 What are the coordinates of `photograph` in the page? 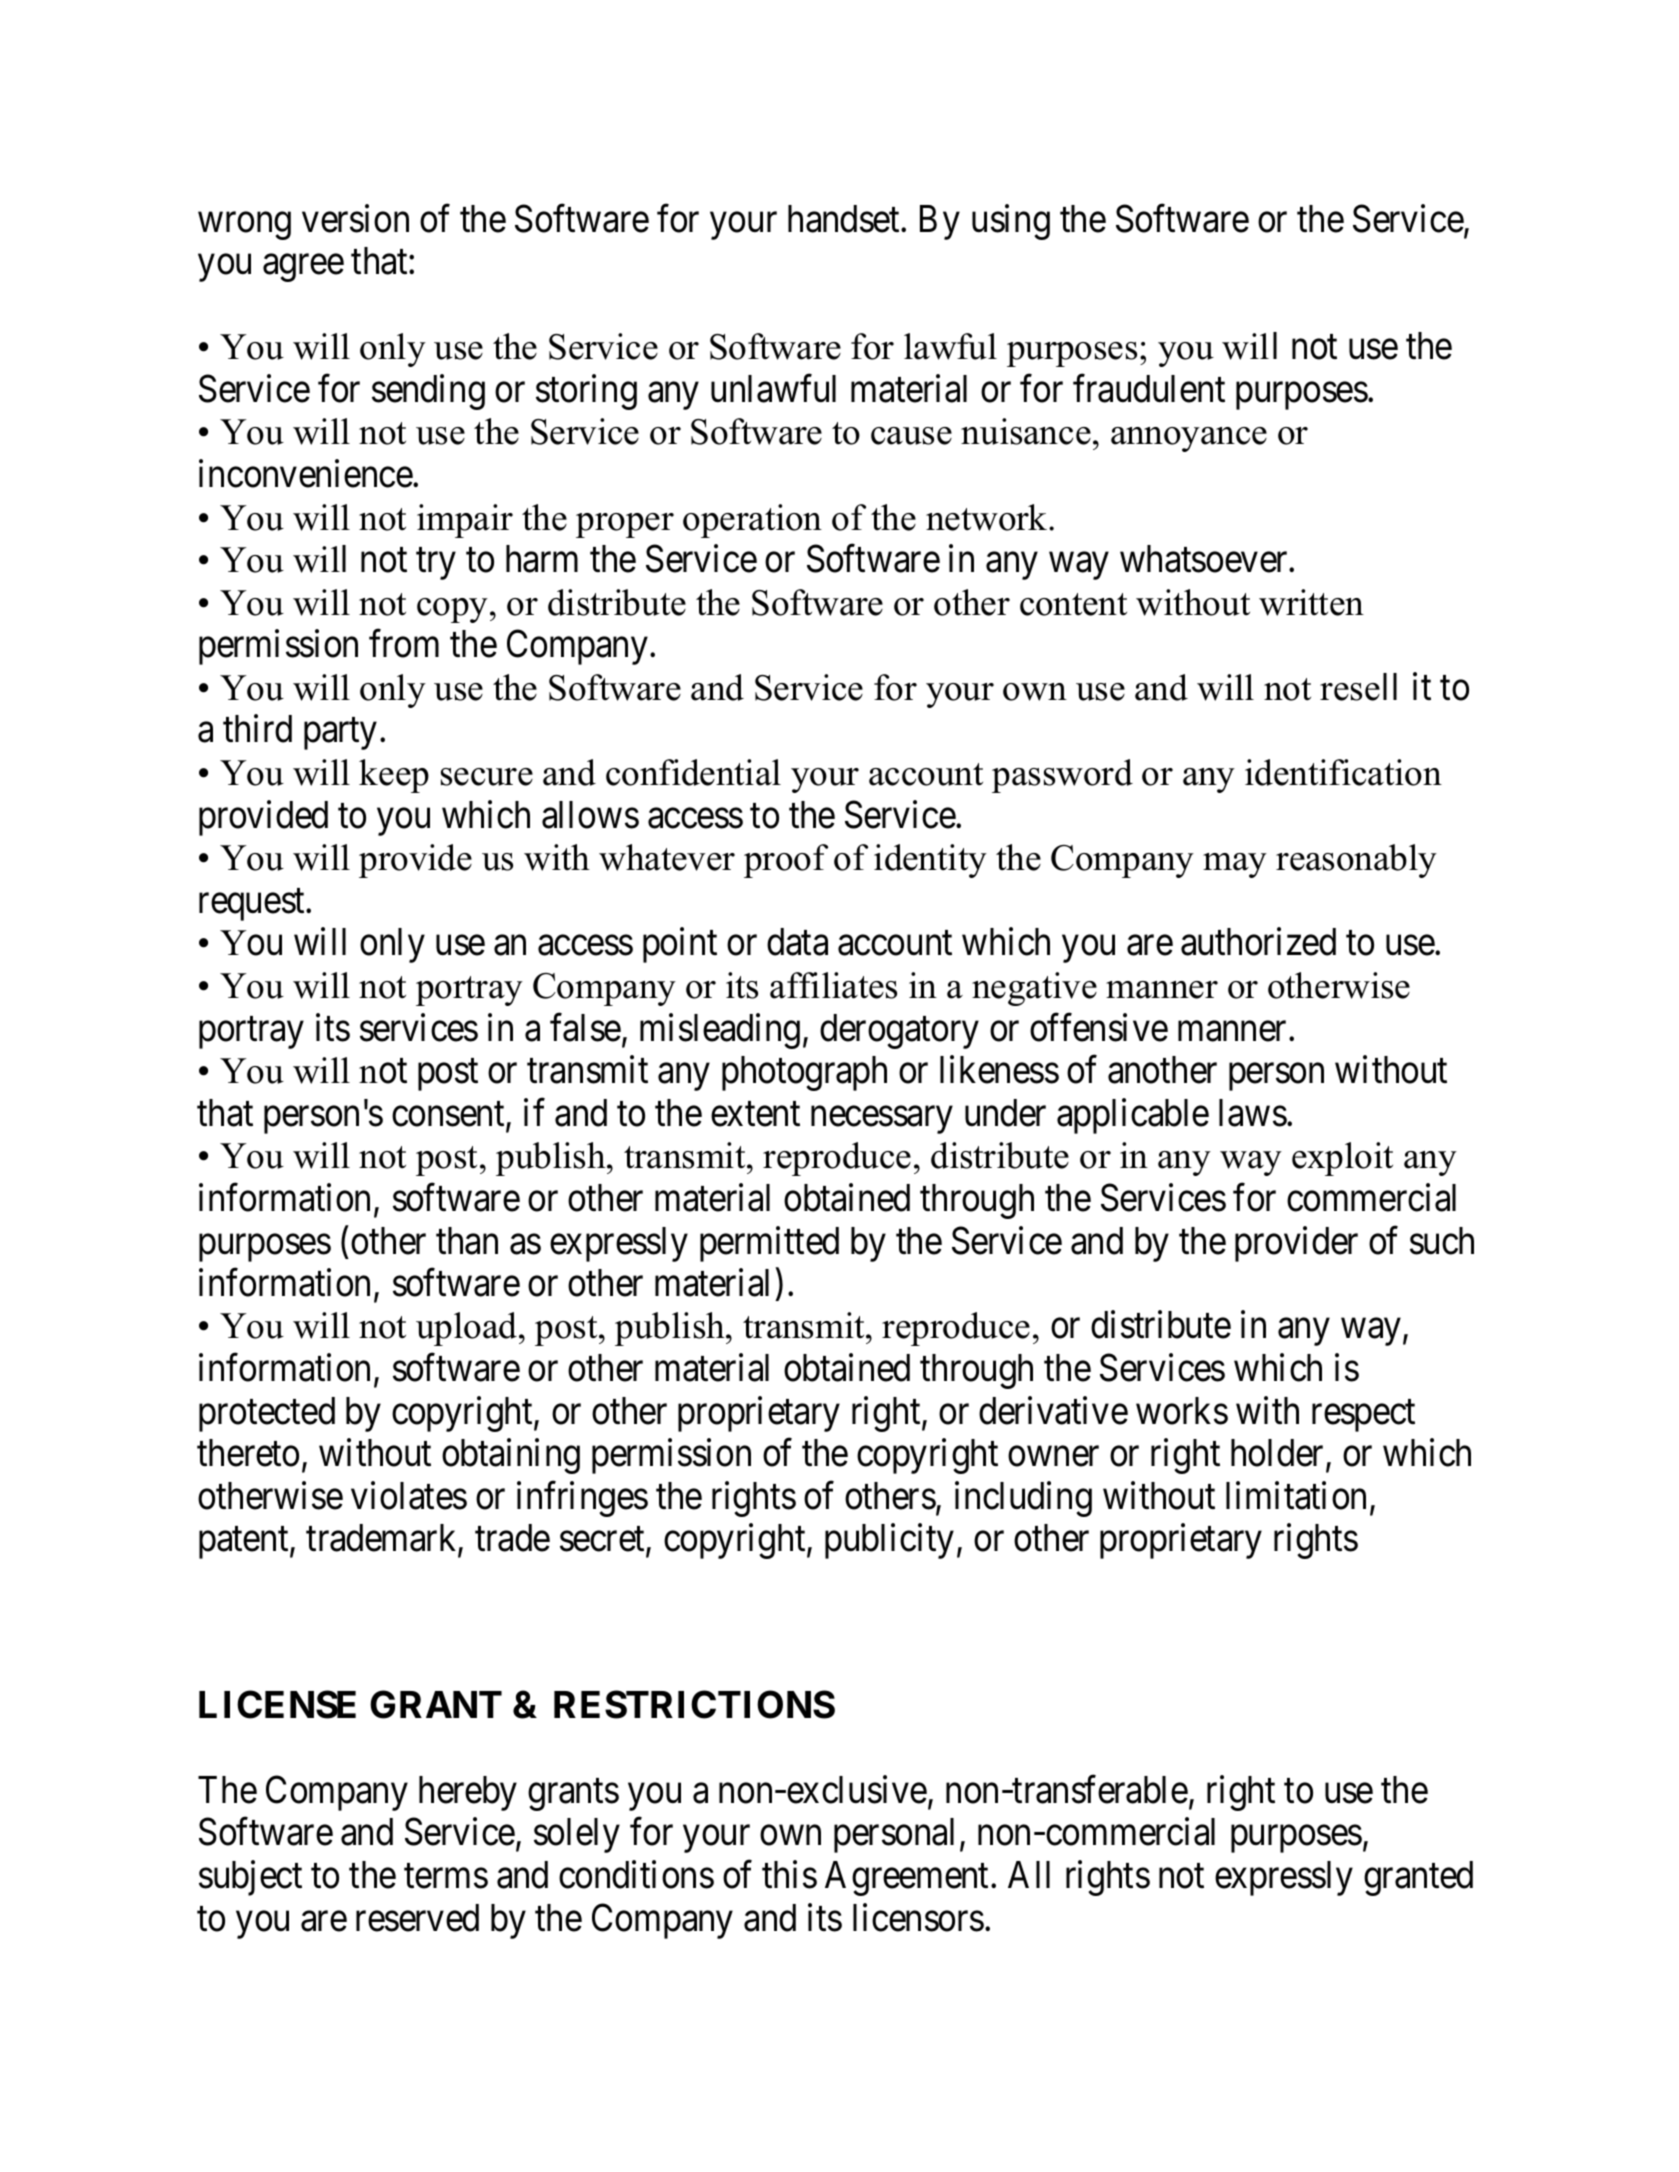 It's located at (804, 1073).
